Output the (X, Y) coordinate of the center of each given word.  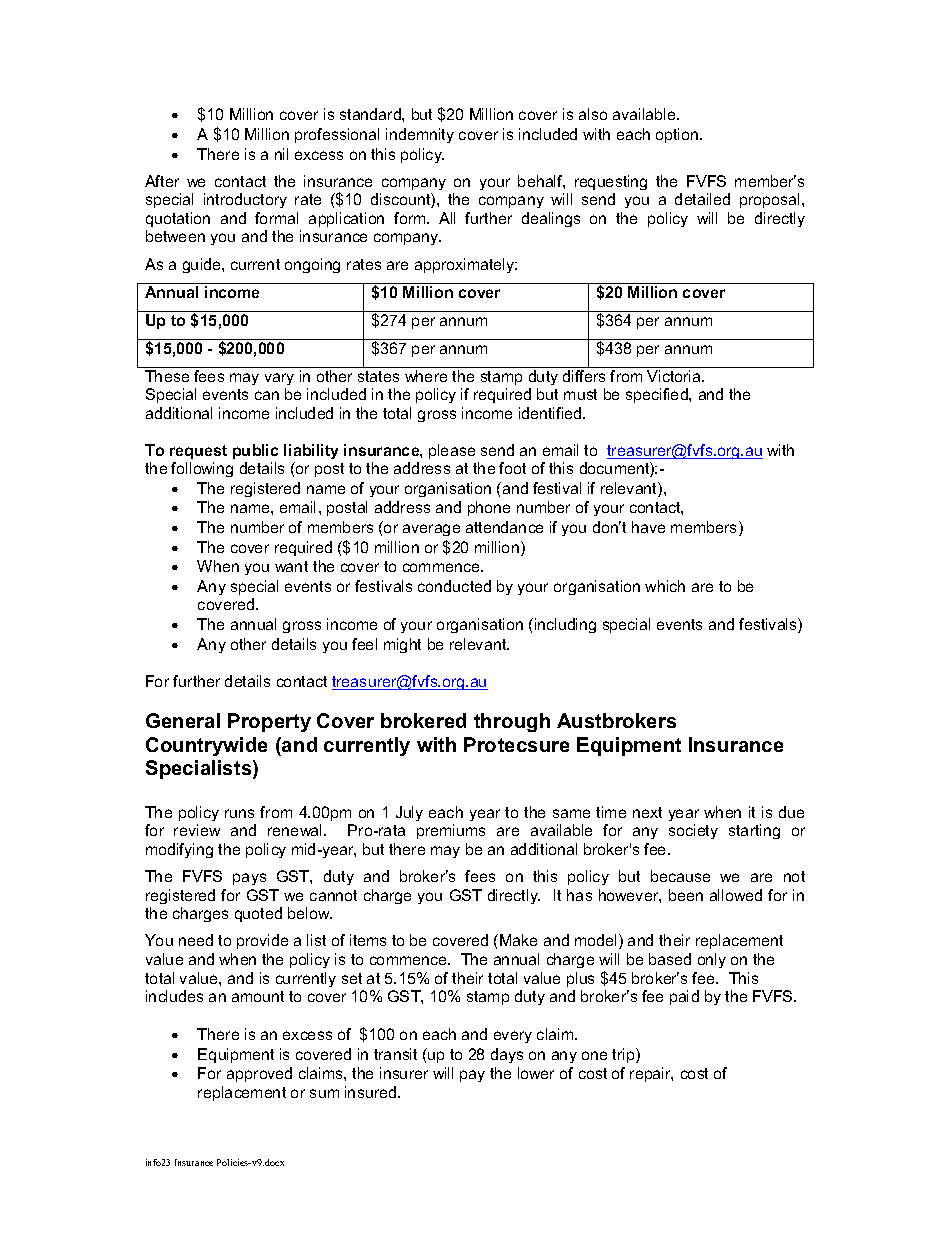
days (507, 1055)
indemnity (420, 135)
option (678, 135)
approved (259, 1074)
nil (281, 154)
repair (651, 1074)
